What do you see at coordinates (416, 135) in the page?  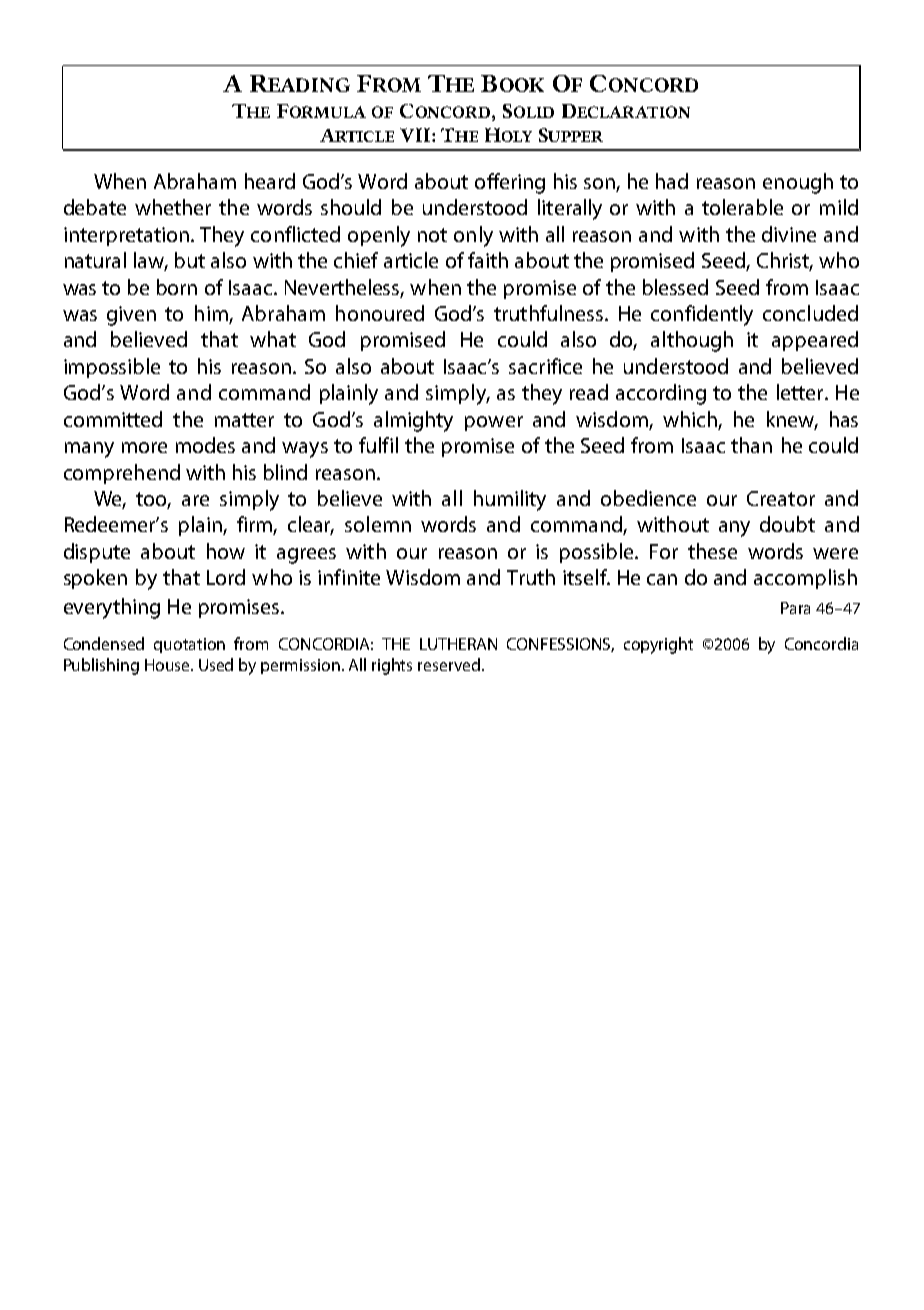 I see `VII` at bounding box center [416, 135].
